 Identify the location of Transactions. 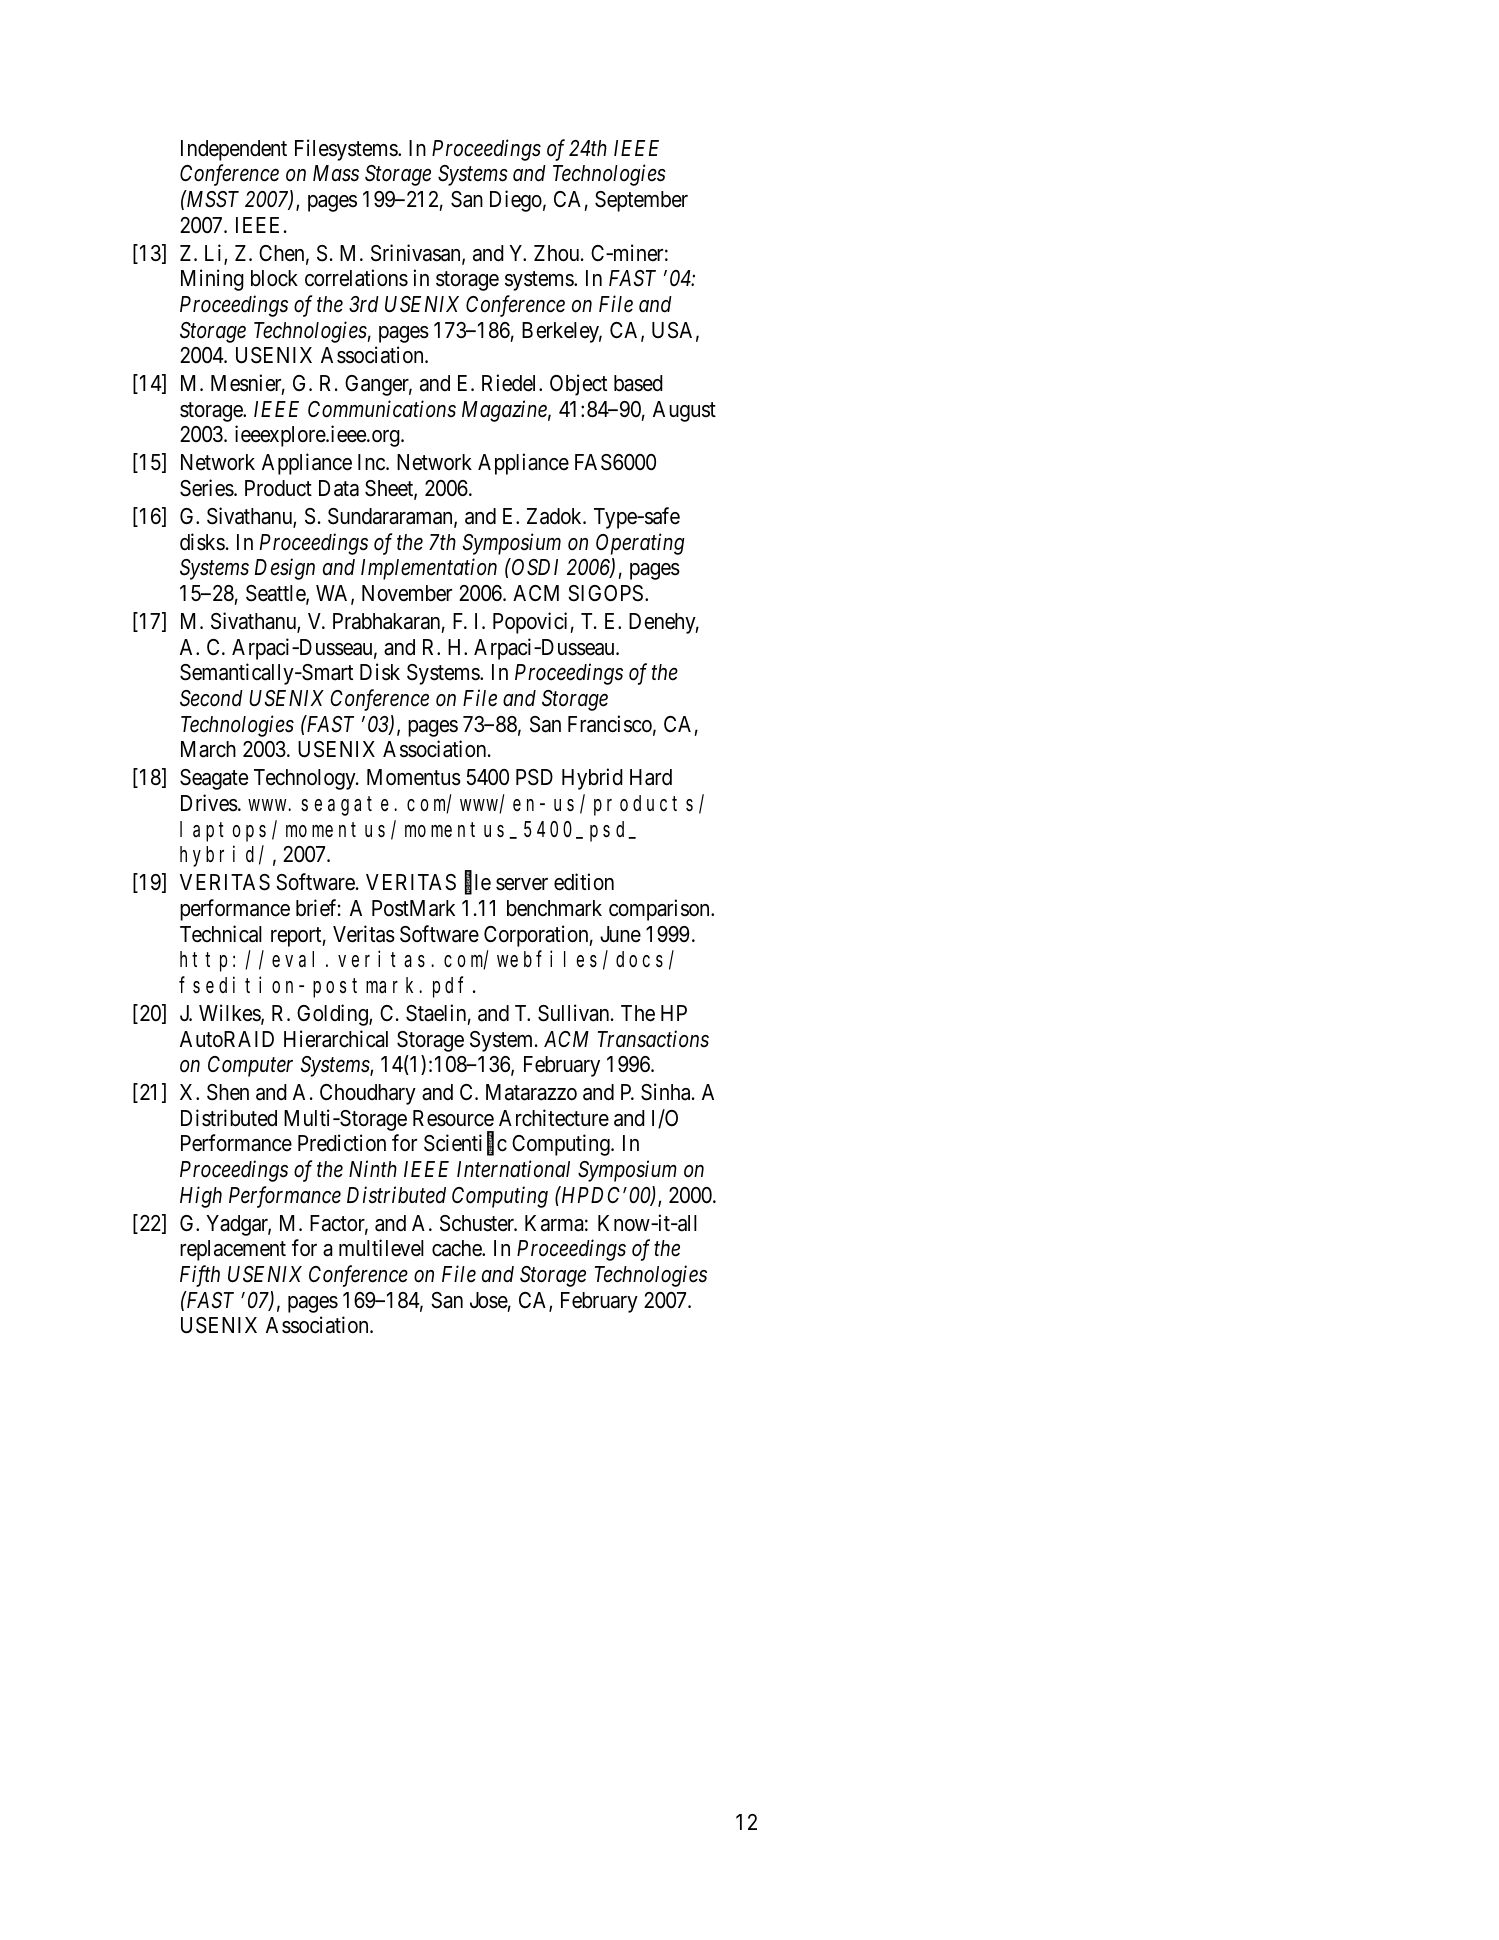
(653, 1039).
